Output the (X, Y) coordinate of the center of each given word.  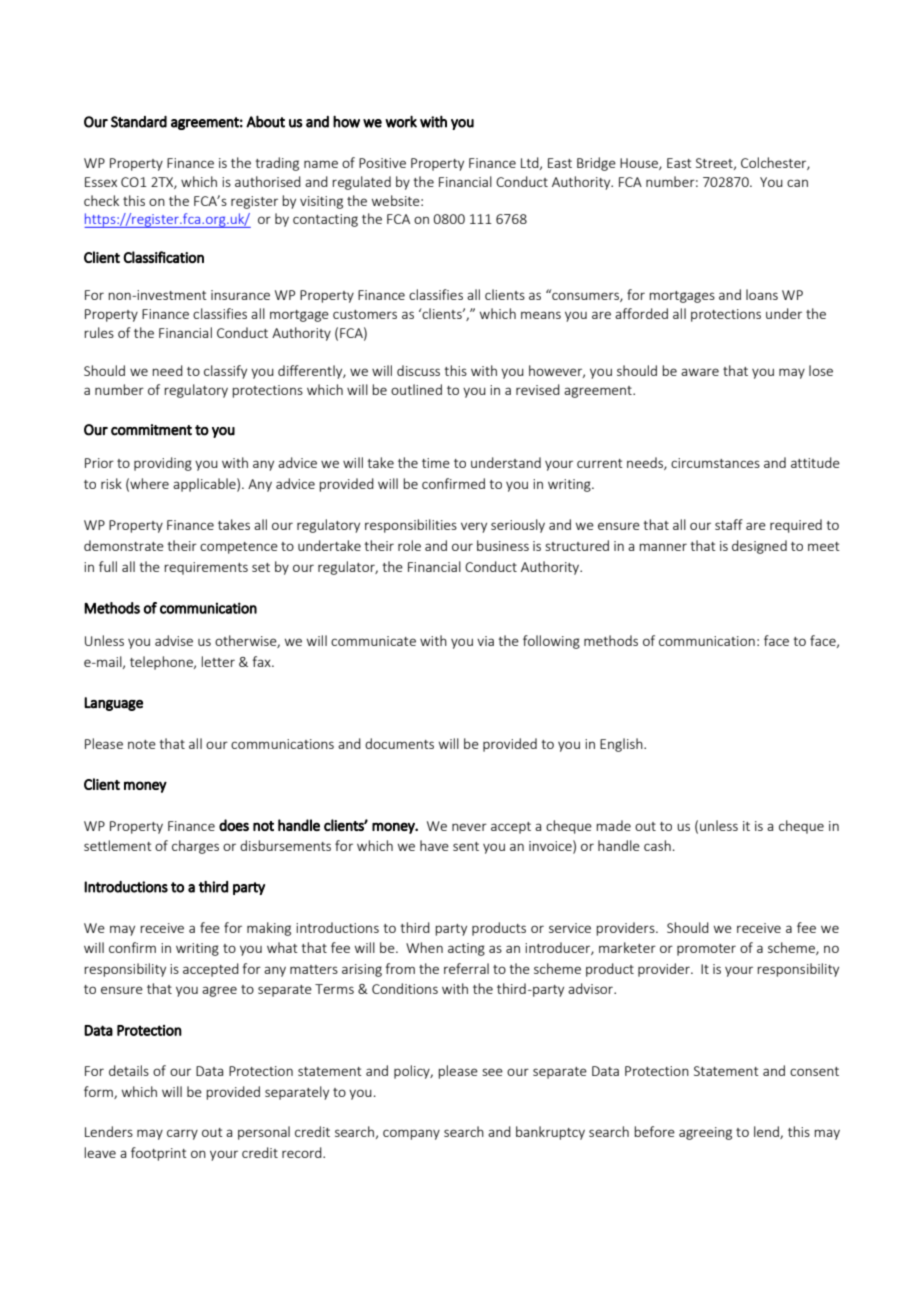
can (797, 183)
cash (657, 845)
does (234, 825)
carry (182, 1134)
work (401, 121)
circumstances (715, 463)
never (469, 827)
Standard (139, 122)
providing (163, 464)
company (411, 1134)
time (436, 463)
